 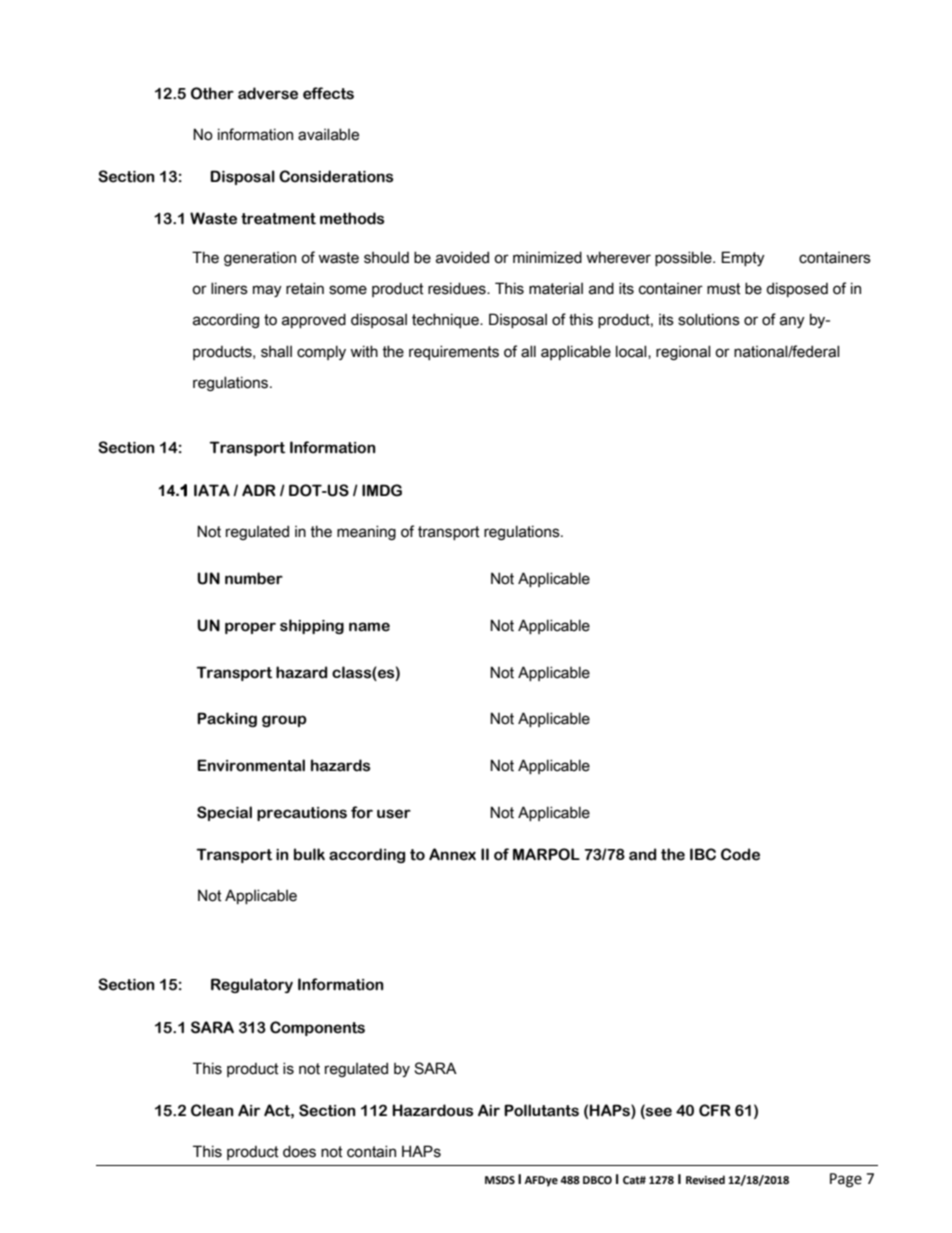 I want to click on Annex, so click(x=452, y=854).
